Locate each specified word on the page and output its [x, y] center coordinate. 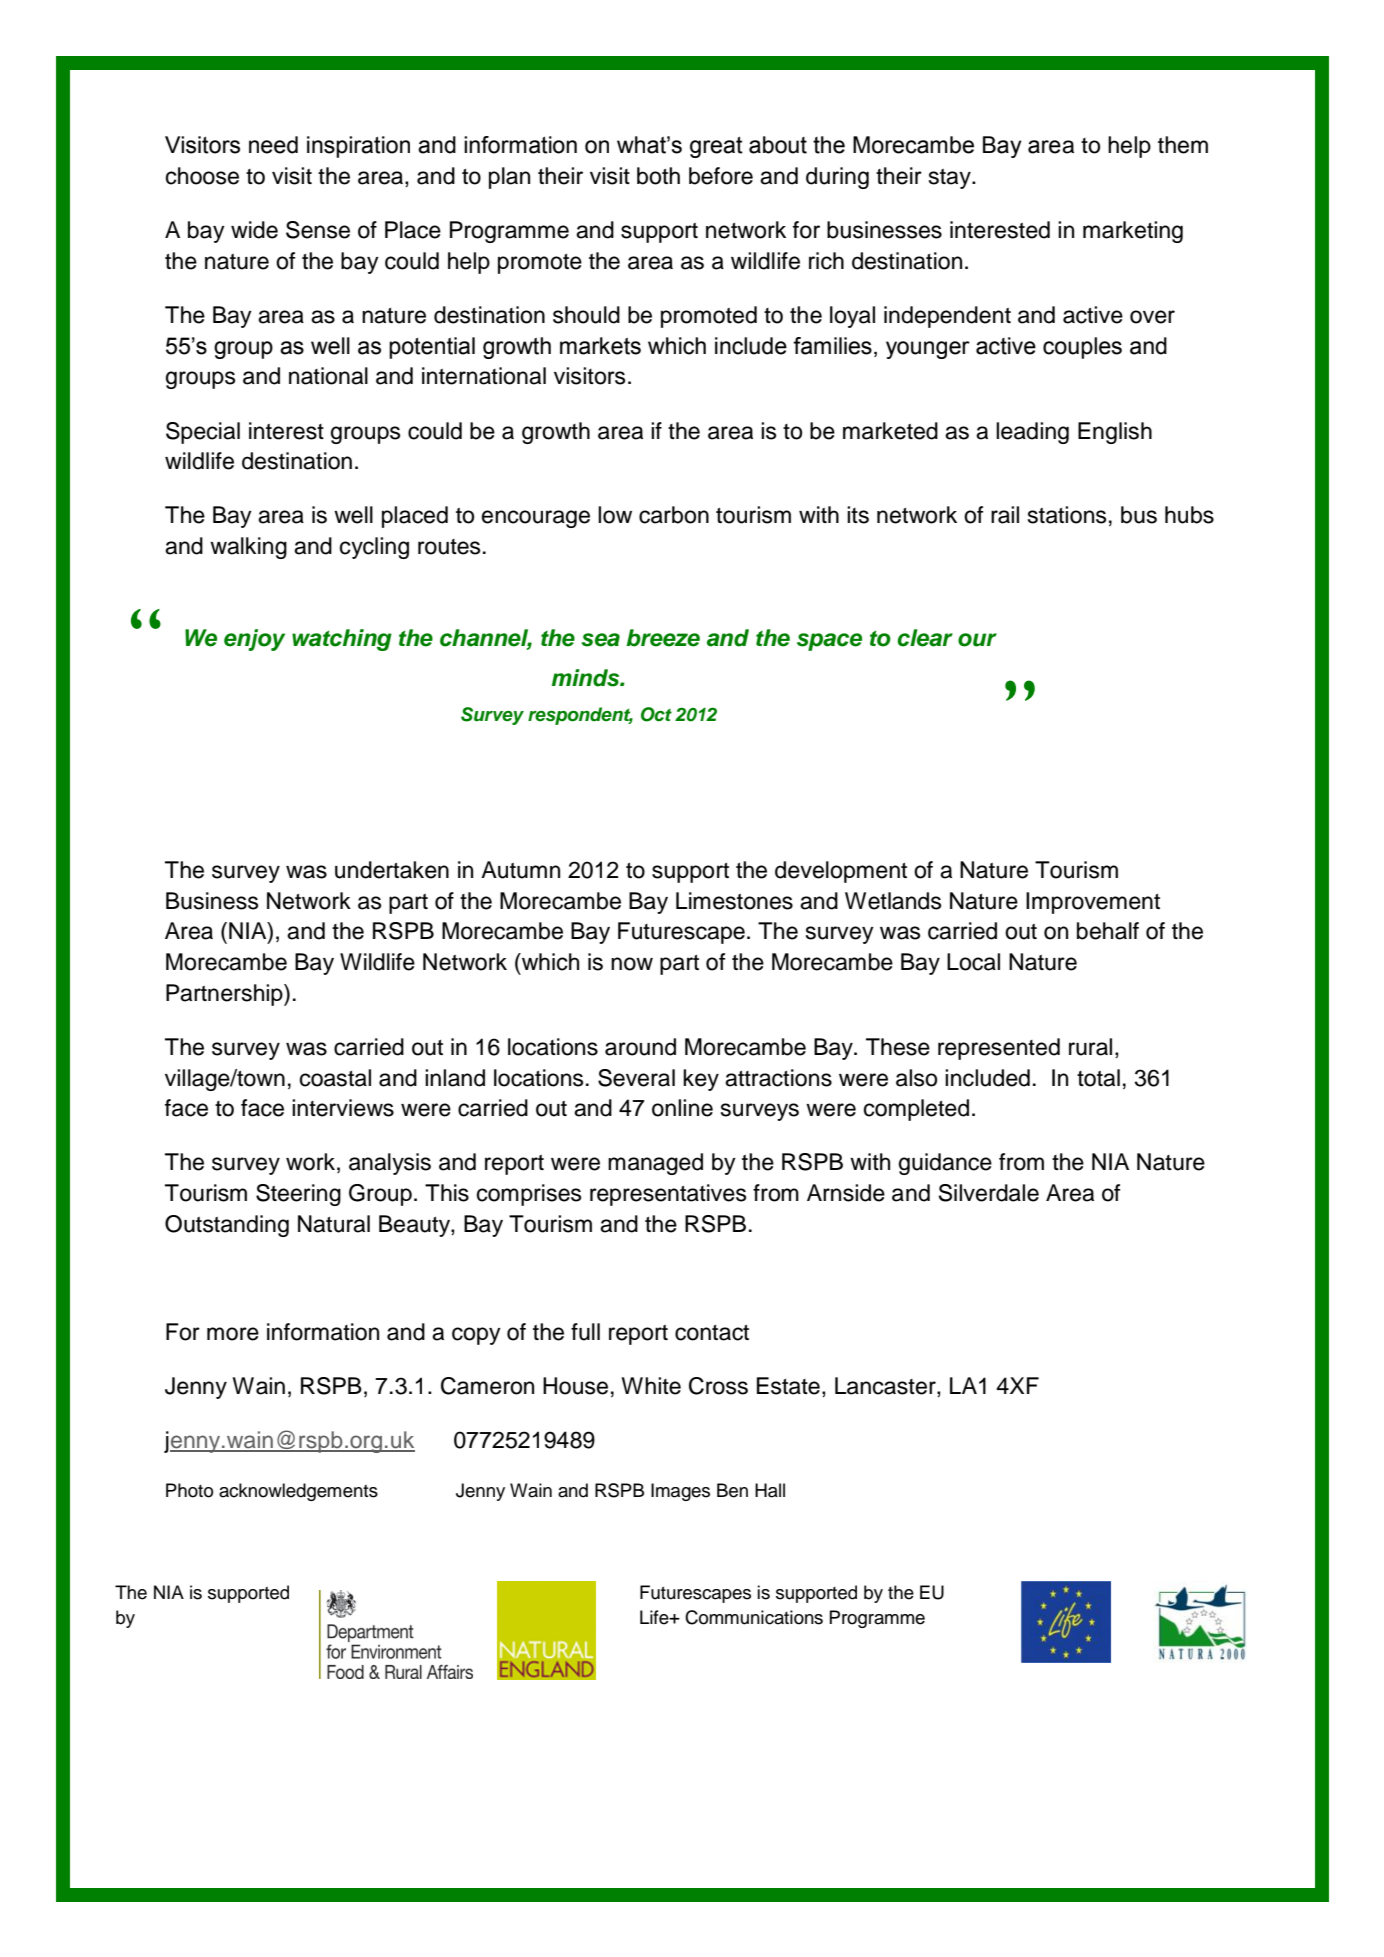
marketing [1133, 232]
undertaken [392, 870]
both [658, 176]
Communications [754, 1617]
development [841, 872]
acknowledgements [298, 1492]
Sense [318, 230]
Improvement [1093, 903]
